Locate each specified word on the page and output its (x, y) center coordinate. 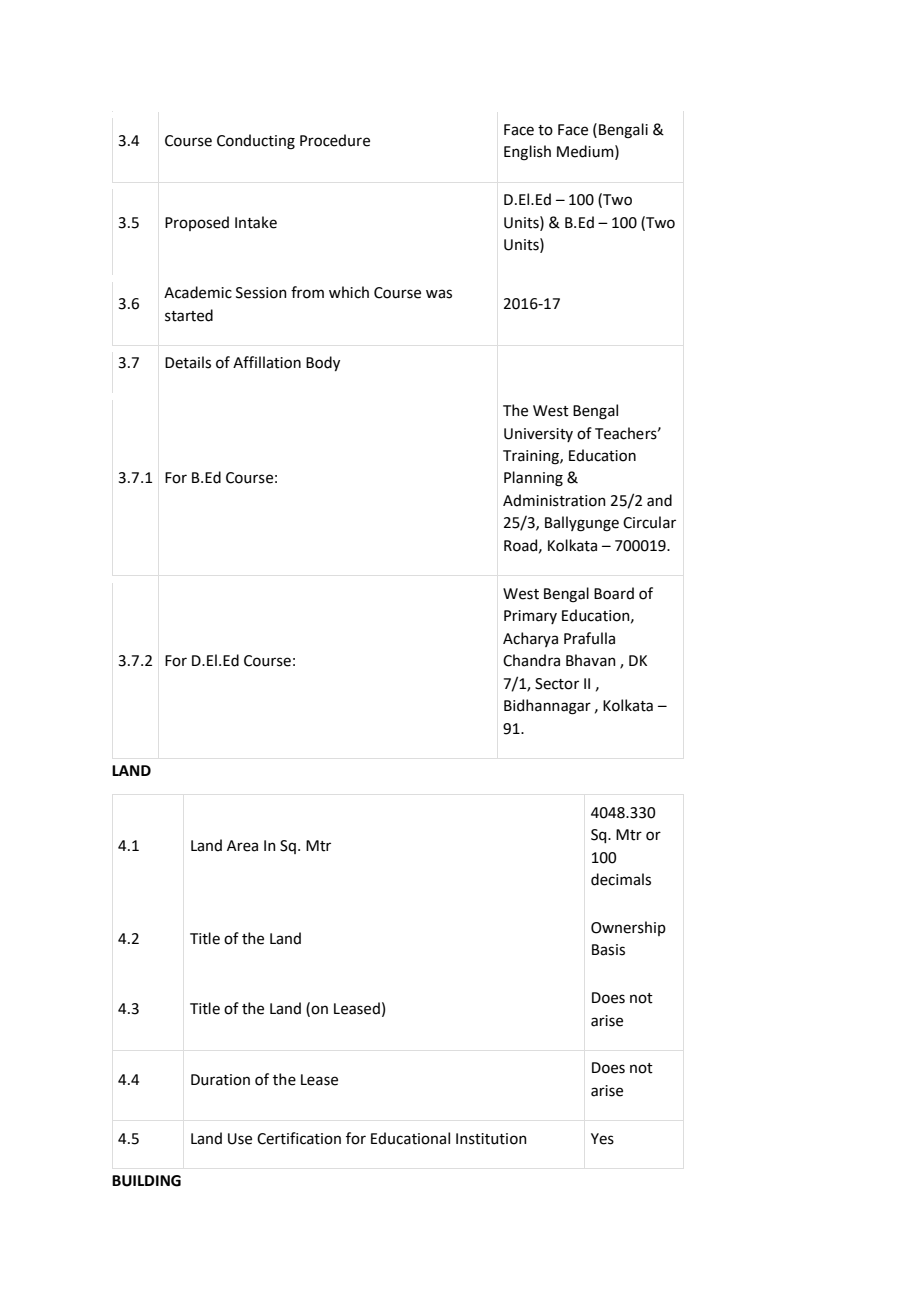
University (538, 435)
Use (240, 1139)
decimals (621, 879)
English (527, 153)
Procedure (335, 140)
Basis (608, 950)
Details (188, 362)
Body (323, 363)
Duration (220, 1080)
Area (242, 846)
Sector (557, 684)
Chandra (531, 660)
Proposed (197, 223)
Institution (491, 1139)
